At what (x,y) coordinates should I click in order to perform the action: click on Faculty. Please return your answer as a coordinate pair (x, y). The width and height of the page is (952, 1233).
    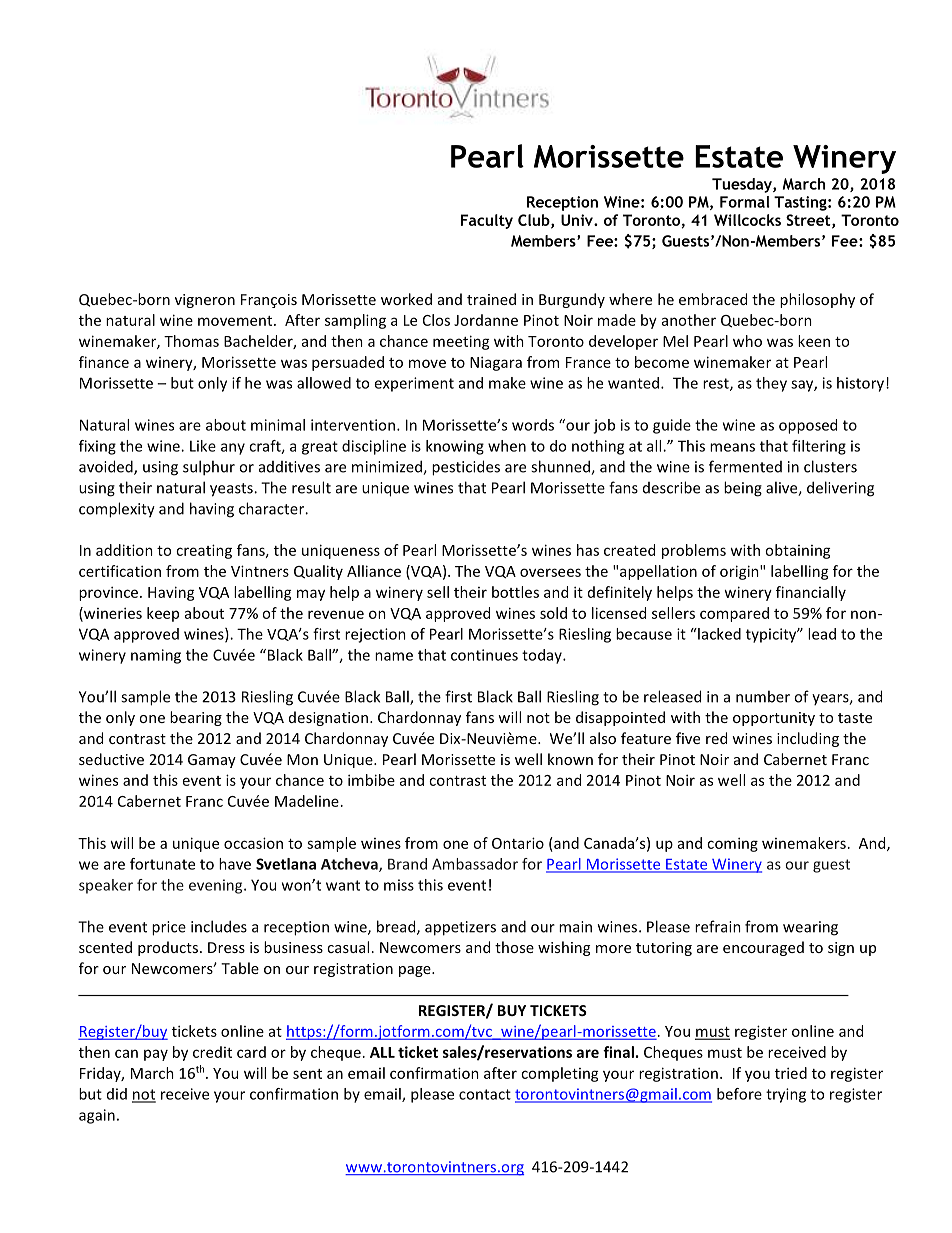
    Looking at the image, I should click on (487, 221).
